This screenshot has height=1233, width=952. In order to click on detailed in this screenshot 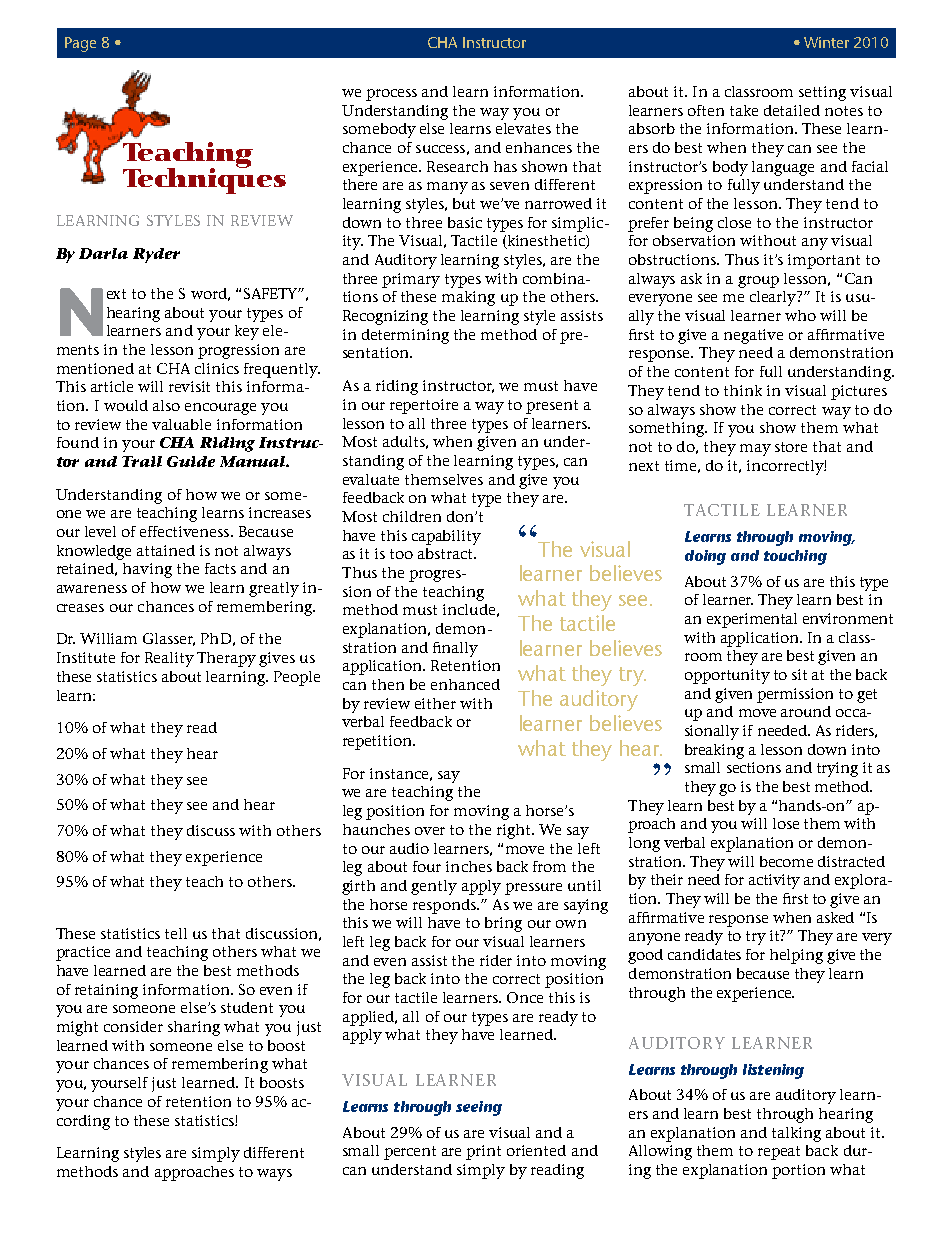, I will do `click(792, 110)`.
